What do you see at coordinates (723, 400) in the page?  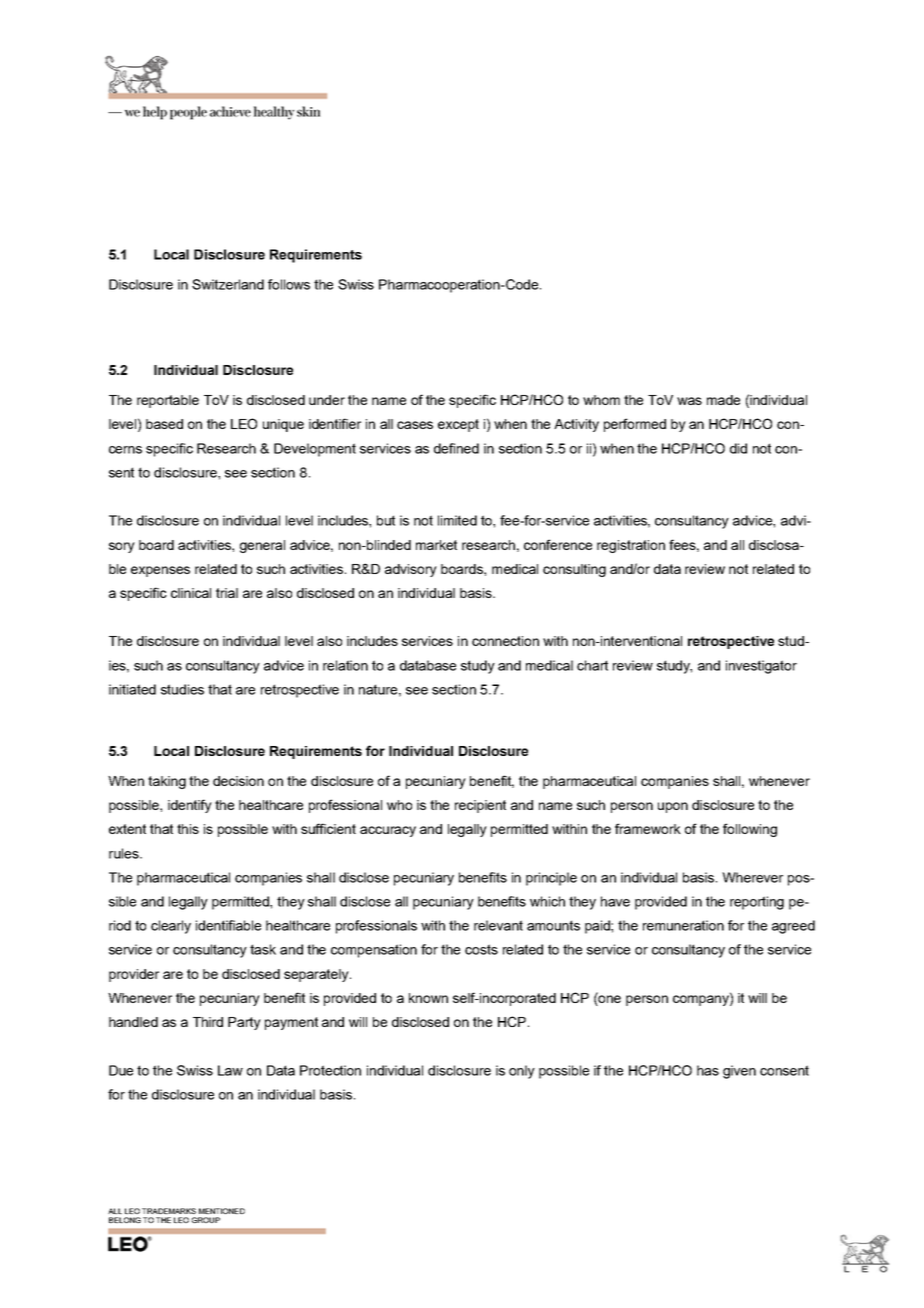 I see `made` at bounding box center [723, 400].
